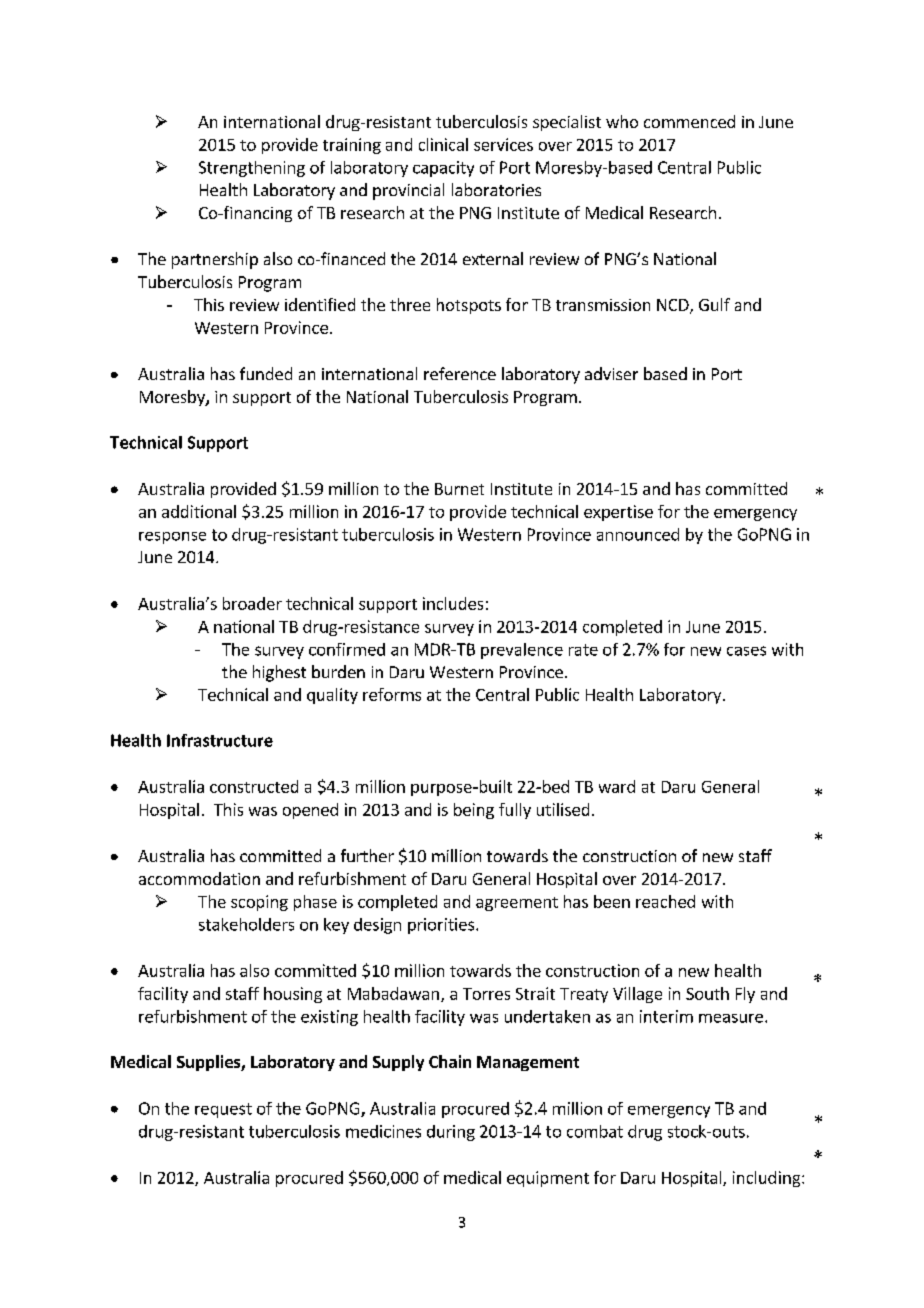  I want to click on commenced, so click(689, 121).
